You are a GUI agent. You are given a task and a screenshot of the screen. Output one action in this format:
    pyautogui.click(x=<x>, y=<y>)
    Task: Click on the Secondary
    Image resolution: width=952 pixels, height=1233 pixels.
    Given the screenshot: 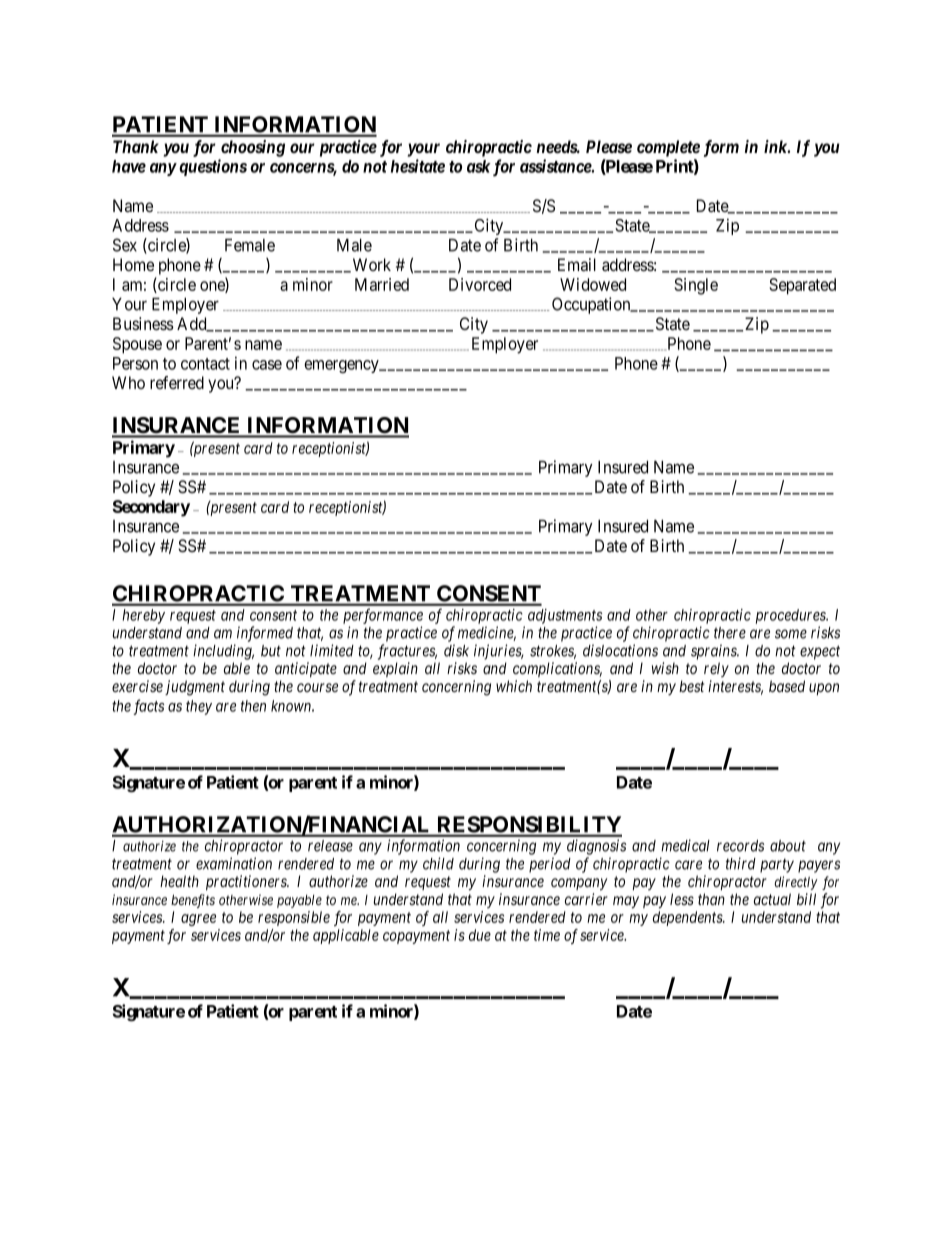 What is the action you would take?
    pyautogui.click(x=151, y=508)
